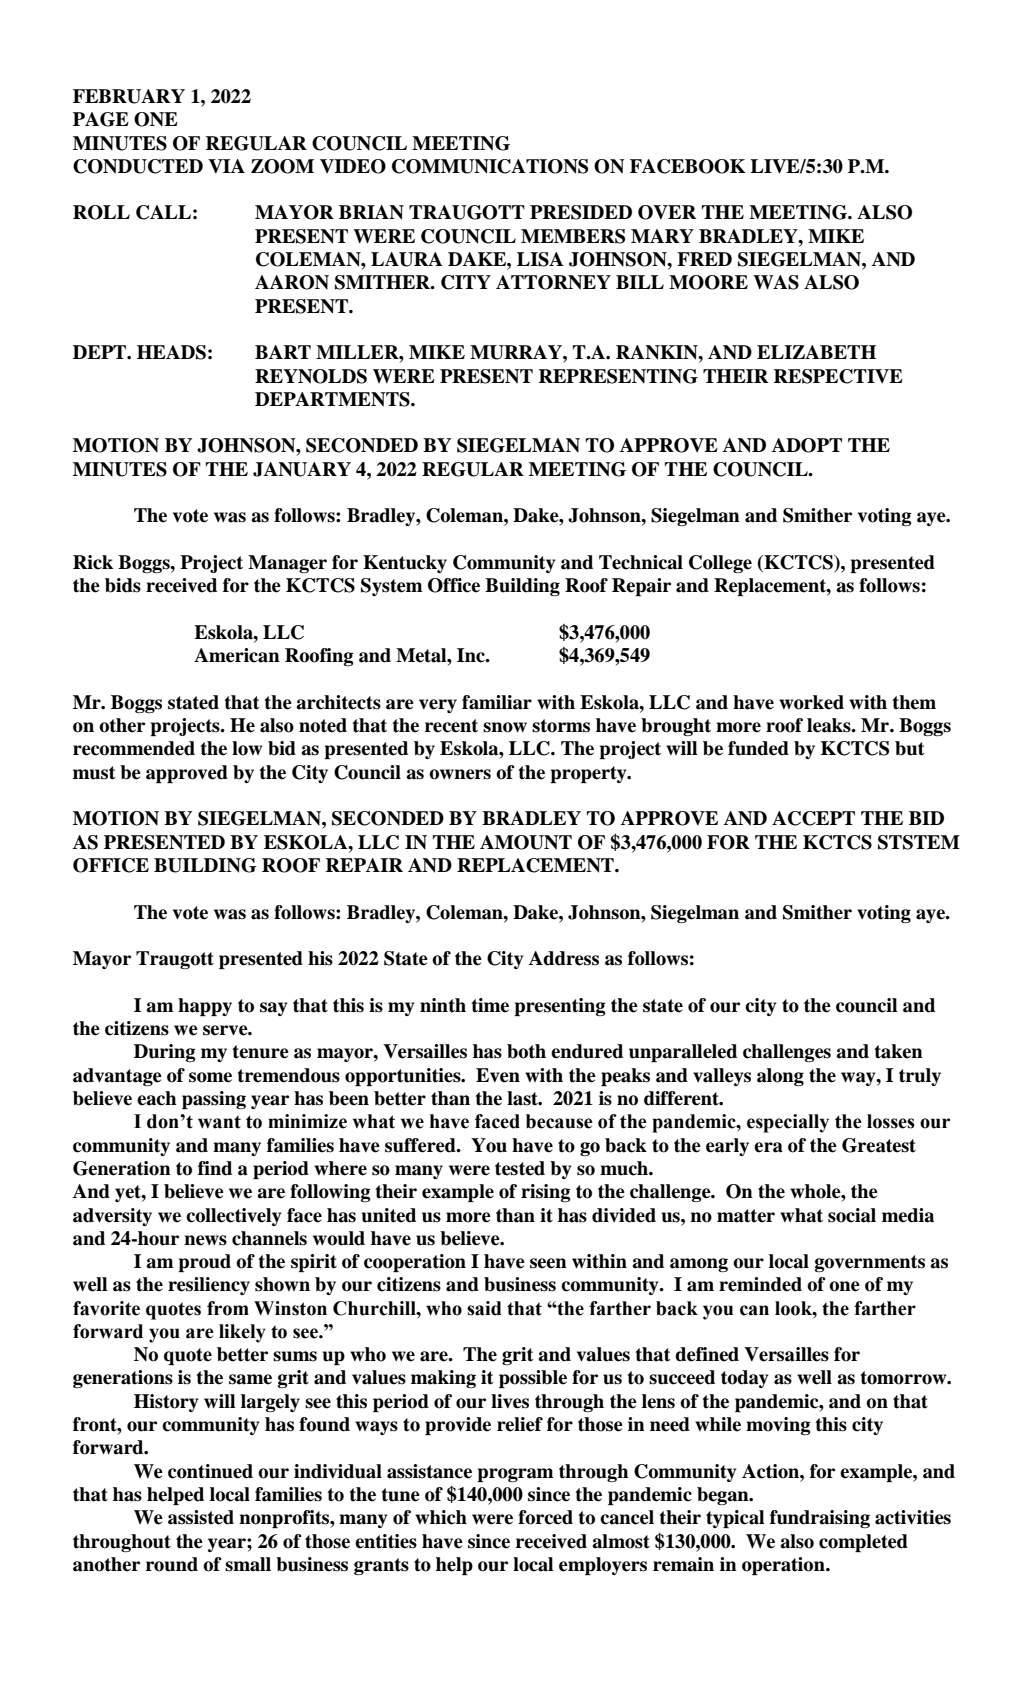 The height and width of the page is (1702, 1033). Describe the element at coordinates (545, 1517) in the page. I see `forced` at that location.
